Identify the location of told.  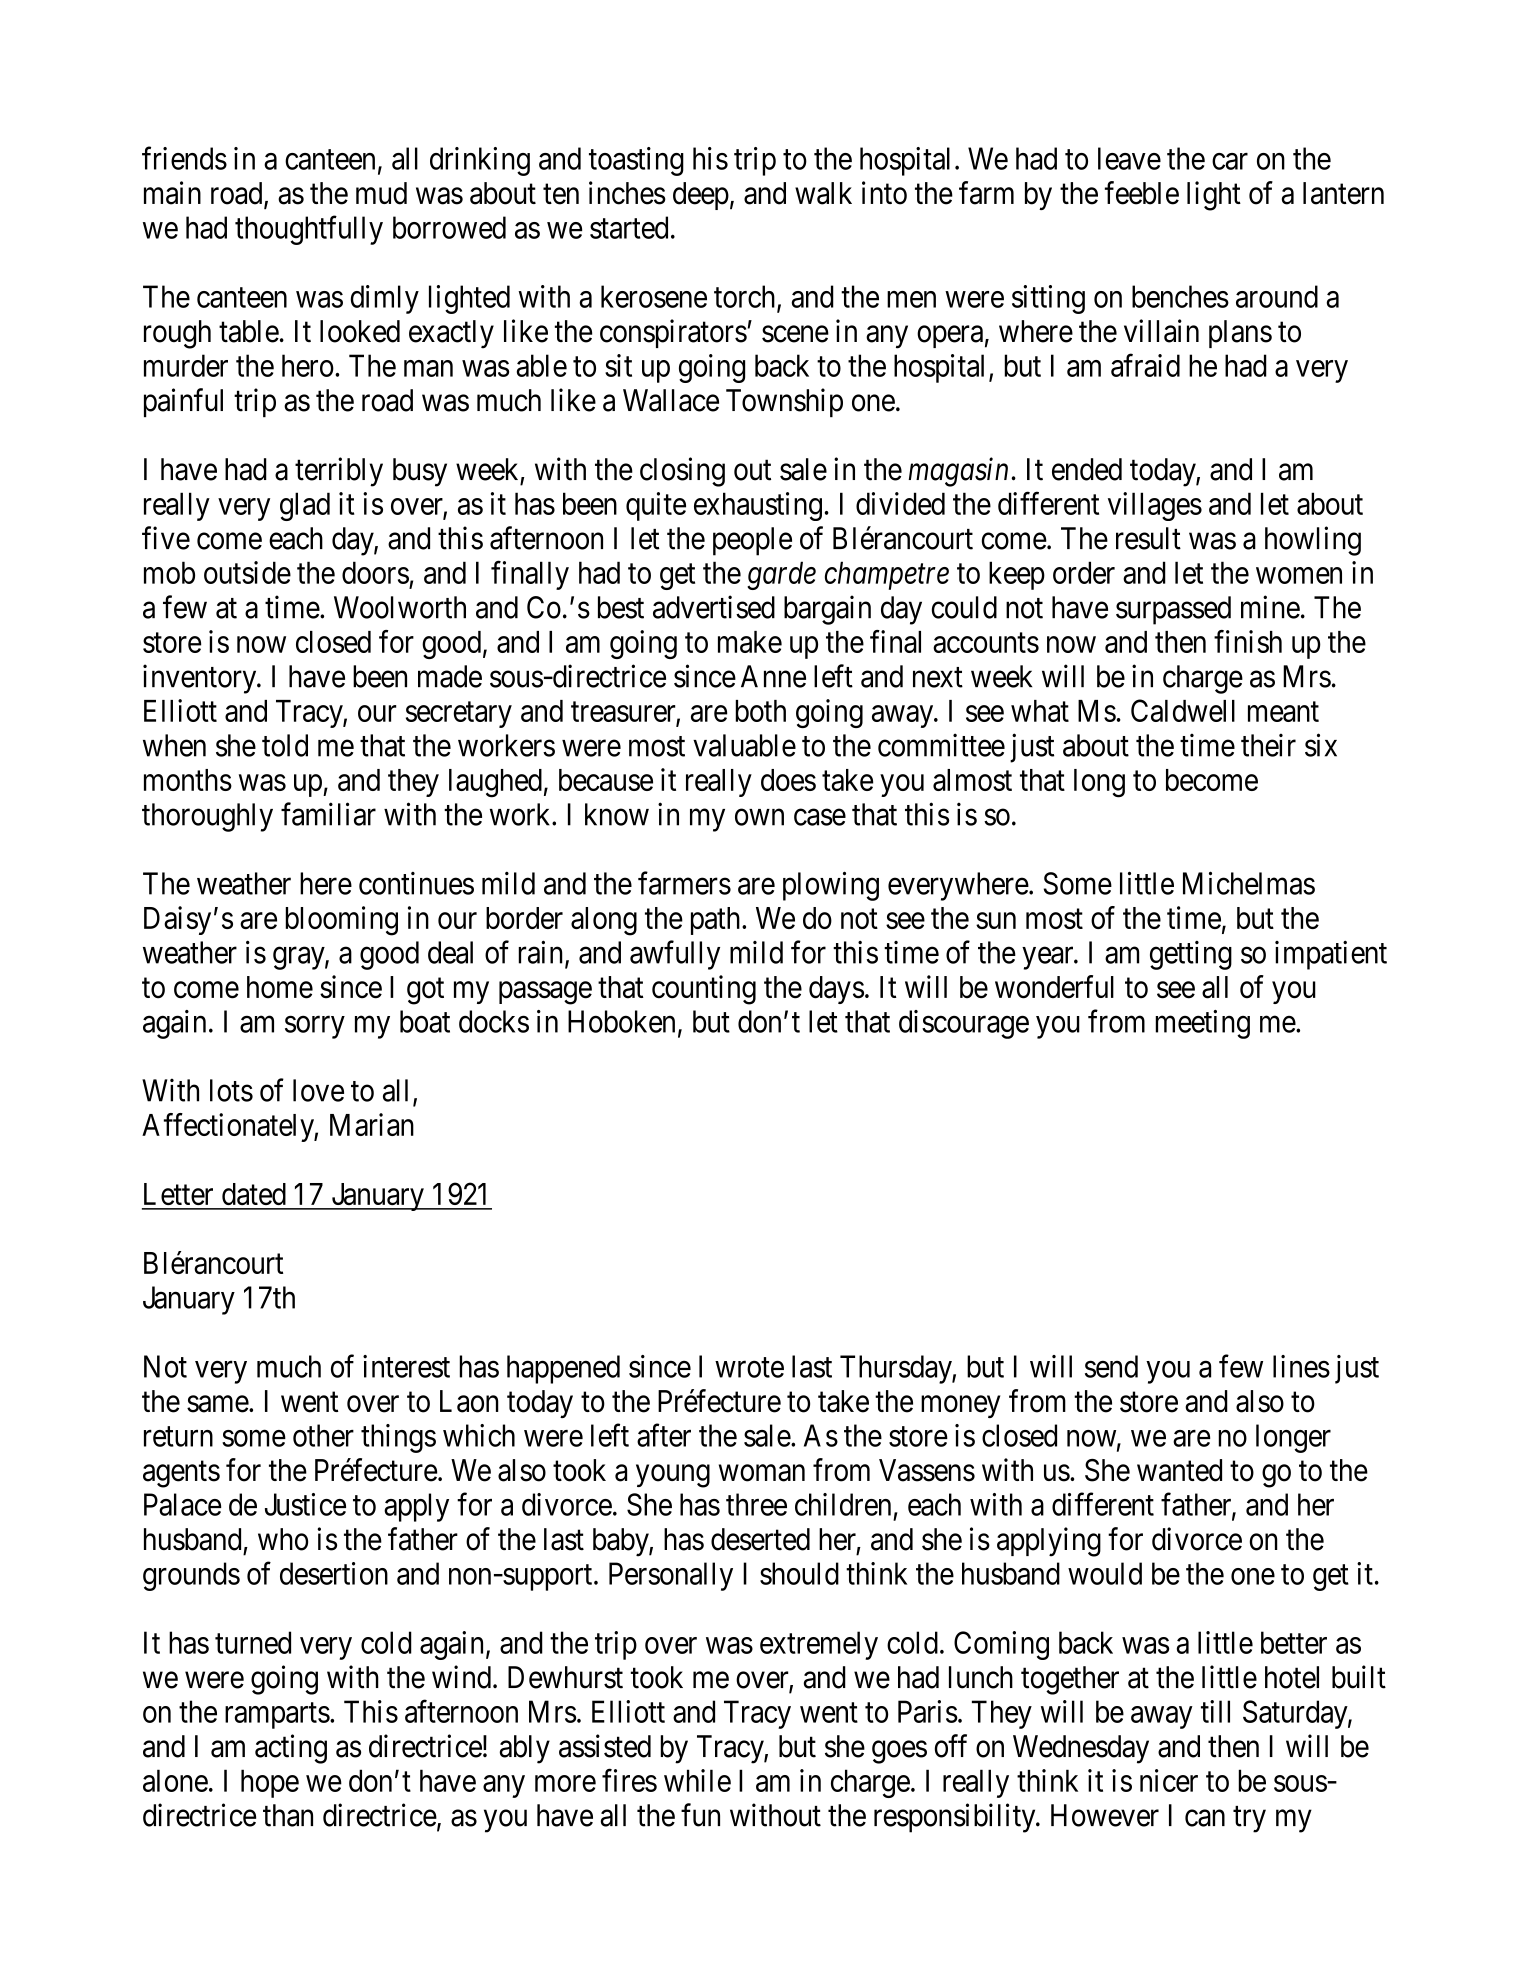
(285, 745).
